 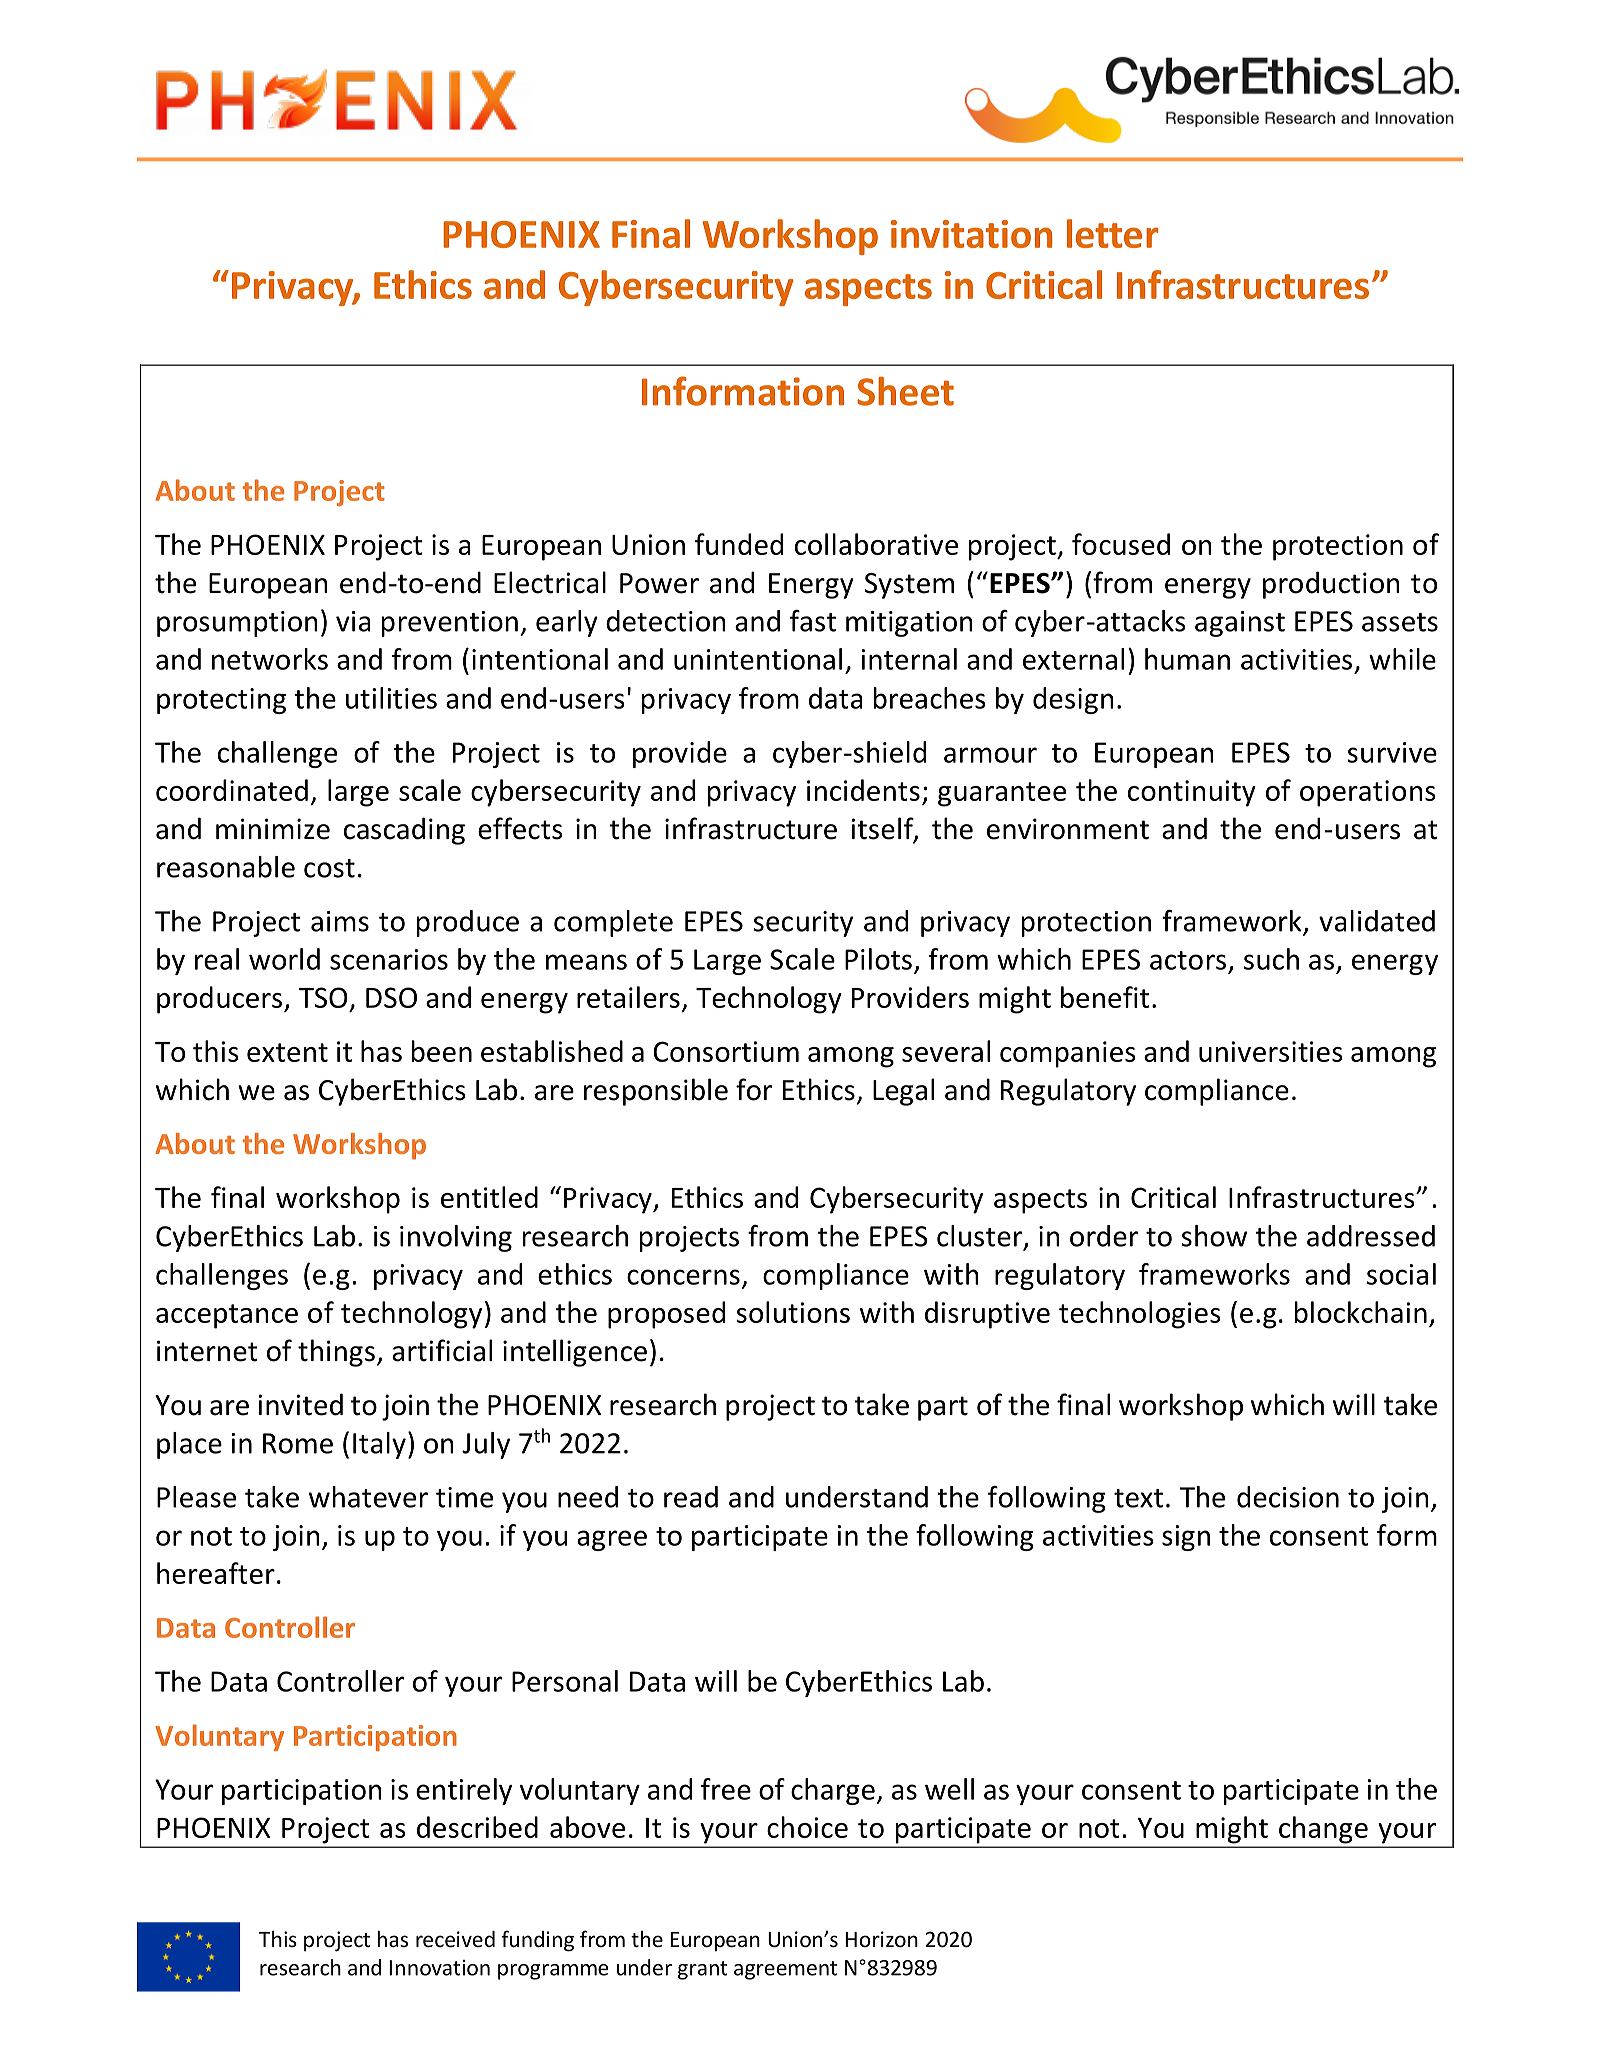 What do you see at coordinates (329, 868) in the screenshot?
I see `cost` at bounding box center [329, 868].
